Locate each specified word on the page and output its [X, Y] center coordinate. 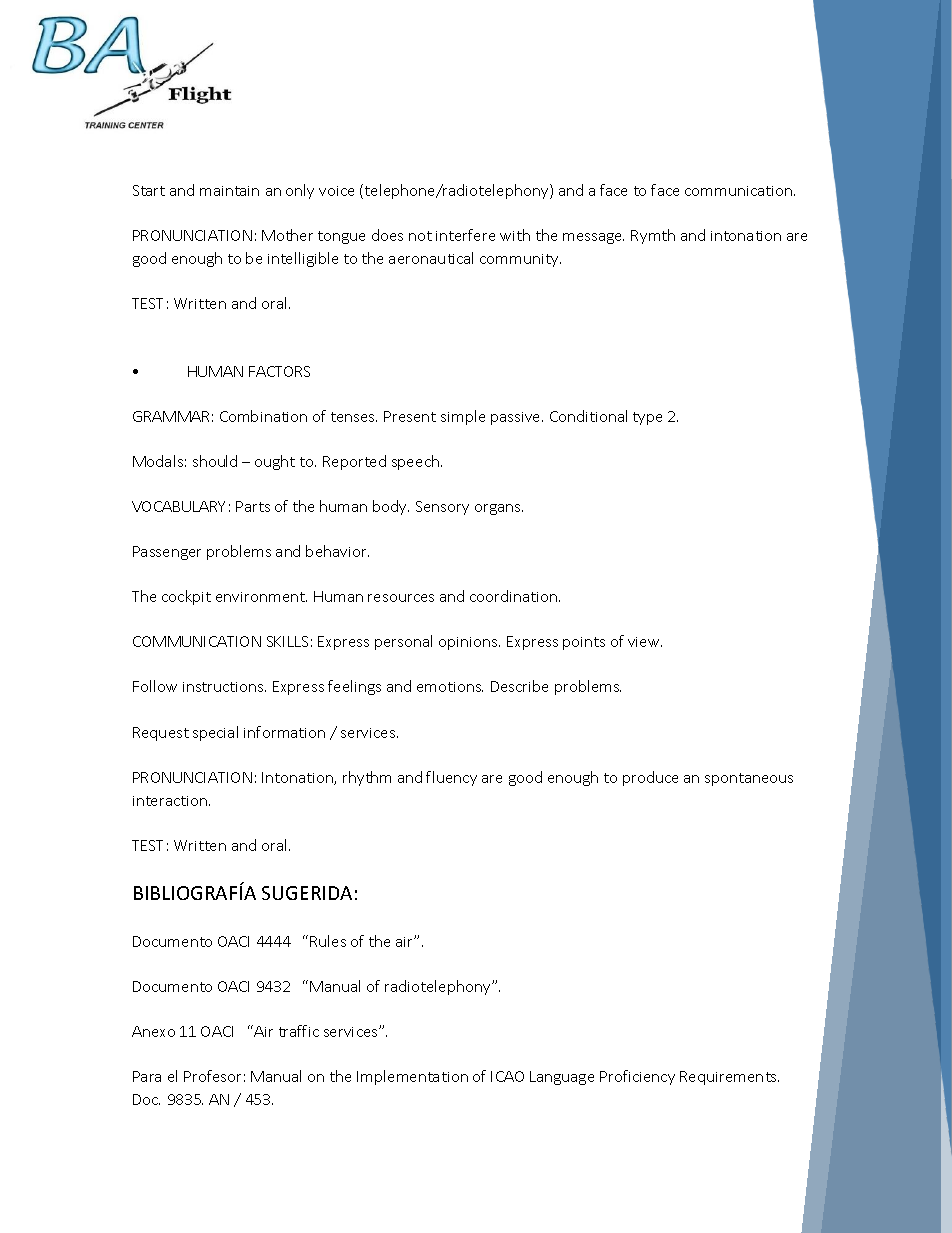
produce [650, 778]
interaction [171, 801]
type [647, 418]
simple [463, 417]
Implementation [412, 1077]
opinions [469, 643]
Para [147, 1076]
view [645, 642]
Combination [263, 416]
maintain [229, 191]
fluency [451, 778]
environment [261, 597]
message [593, 238]
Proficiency [637, 1077]
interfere [465, 235]
